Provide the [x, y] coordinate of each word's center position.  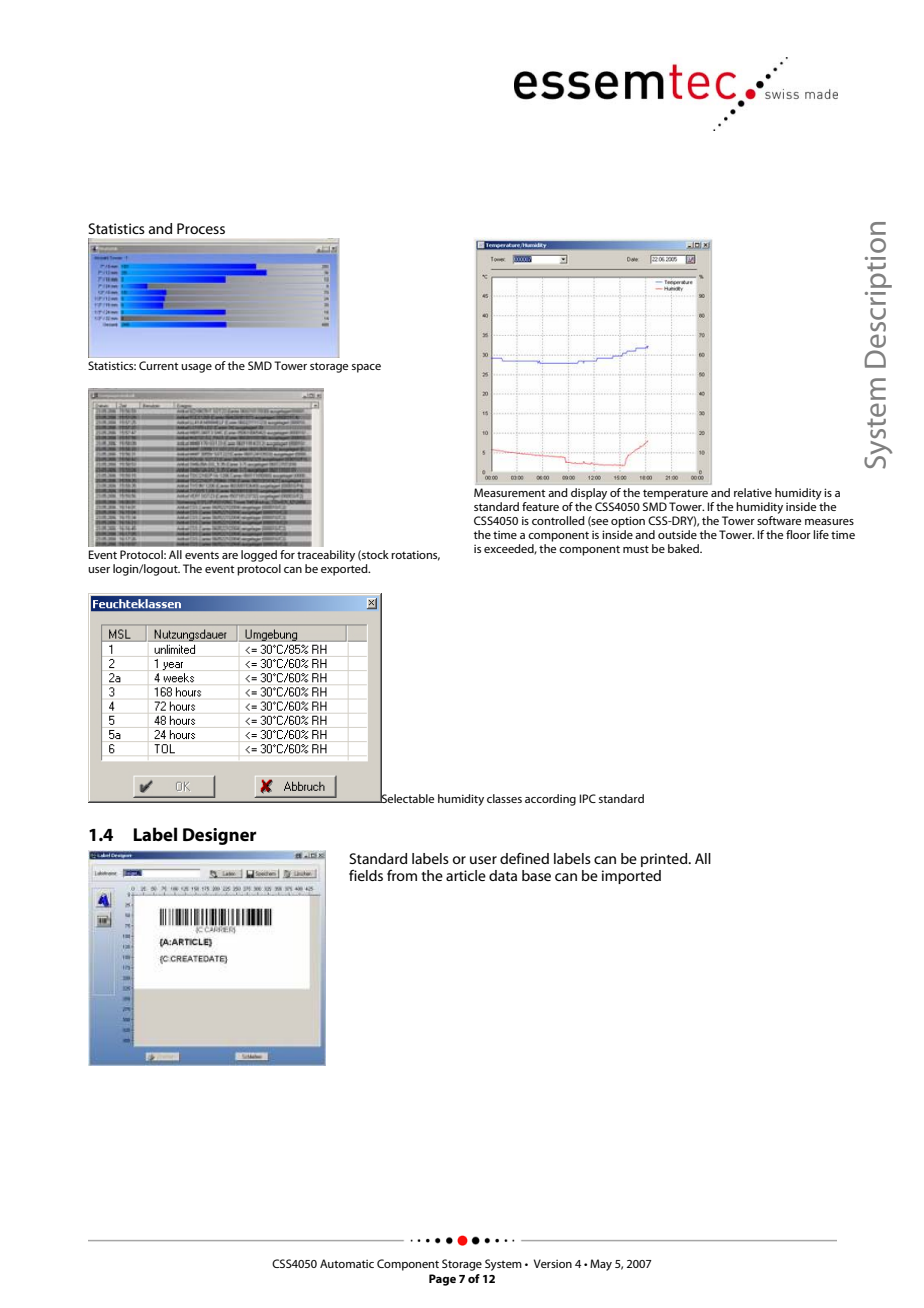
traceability [326, 556]
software [779, 519]
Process [201, 228]
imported [631, 877]
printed [665, 860]
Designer [219, 836]
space [366, 368]
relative [753, 492]
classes [504, 798]
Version [553, 1263]
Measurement [509, 492]
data [503, 875]
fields [366, 875]
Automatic [347, 1263]
